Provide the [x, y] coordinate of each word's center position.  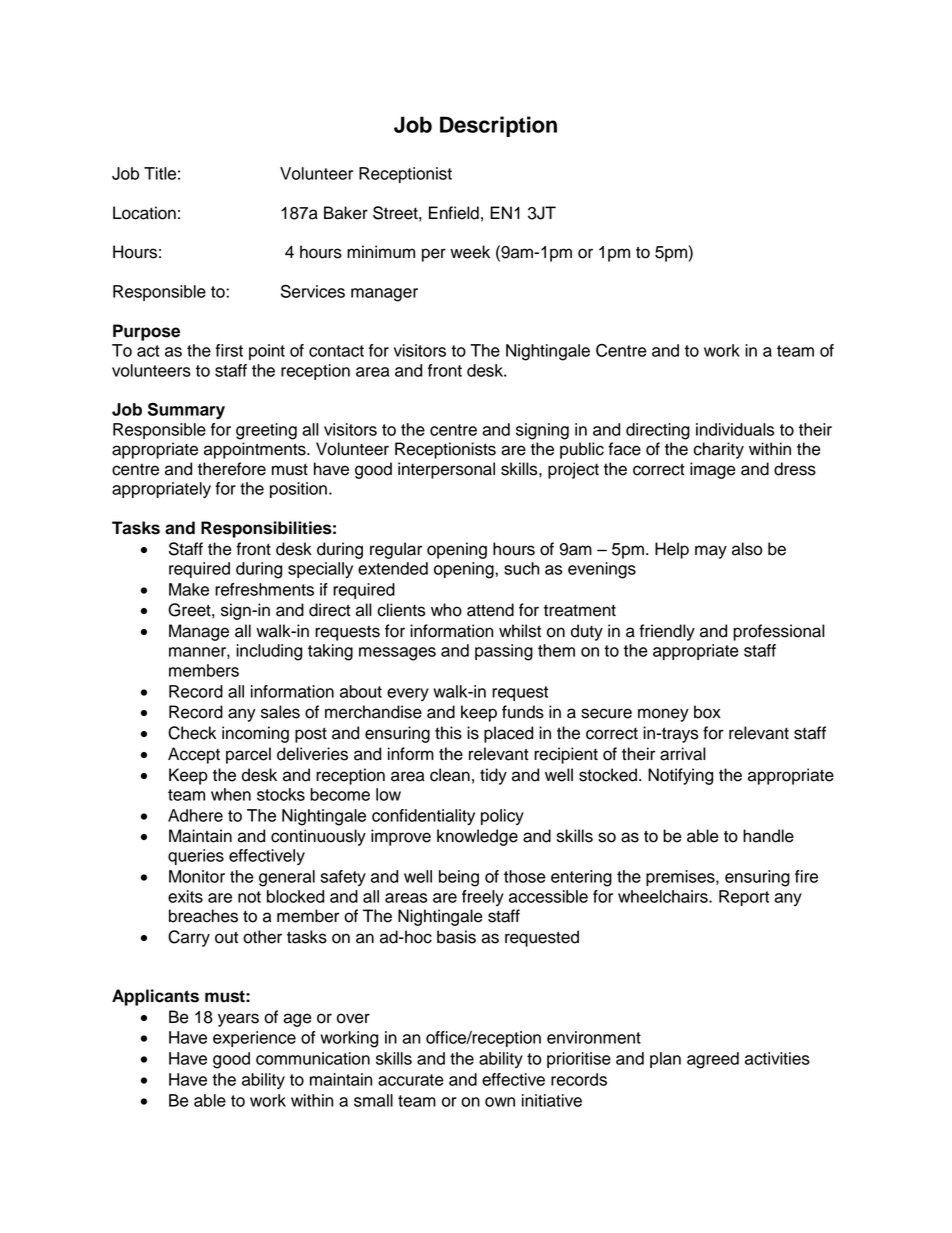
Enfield [454, 213]
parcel [248, 755]
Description [498, 126]
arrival [683, 754]
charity [718, 450]
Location [144, 213]
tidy [493, 776]
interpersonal [446, 470]
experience [254, 1039]
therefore [232, 469]
